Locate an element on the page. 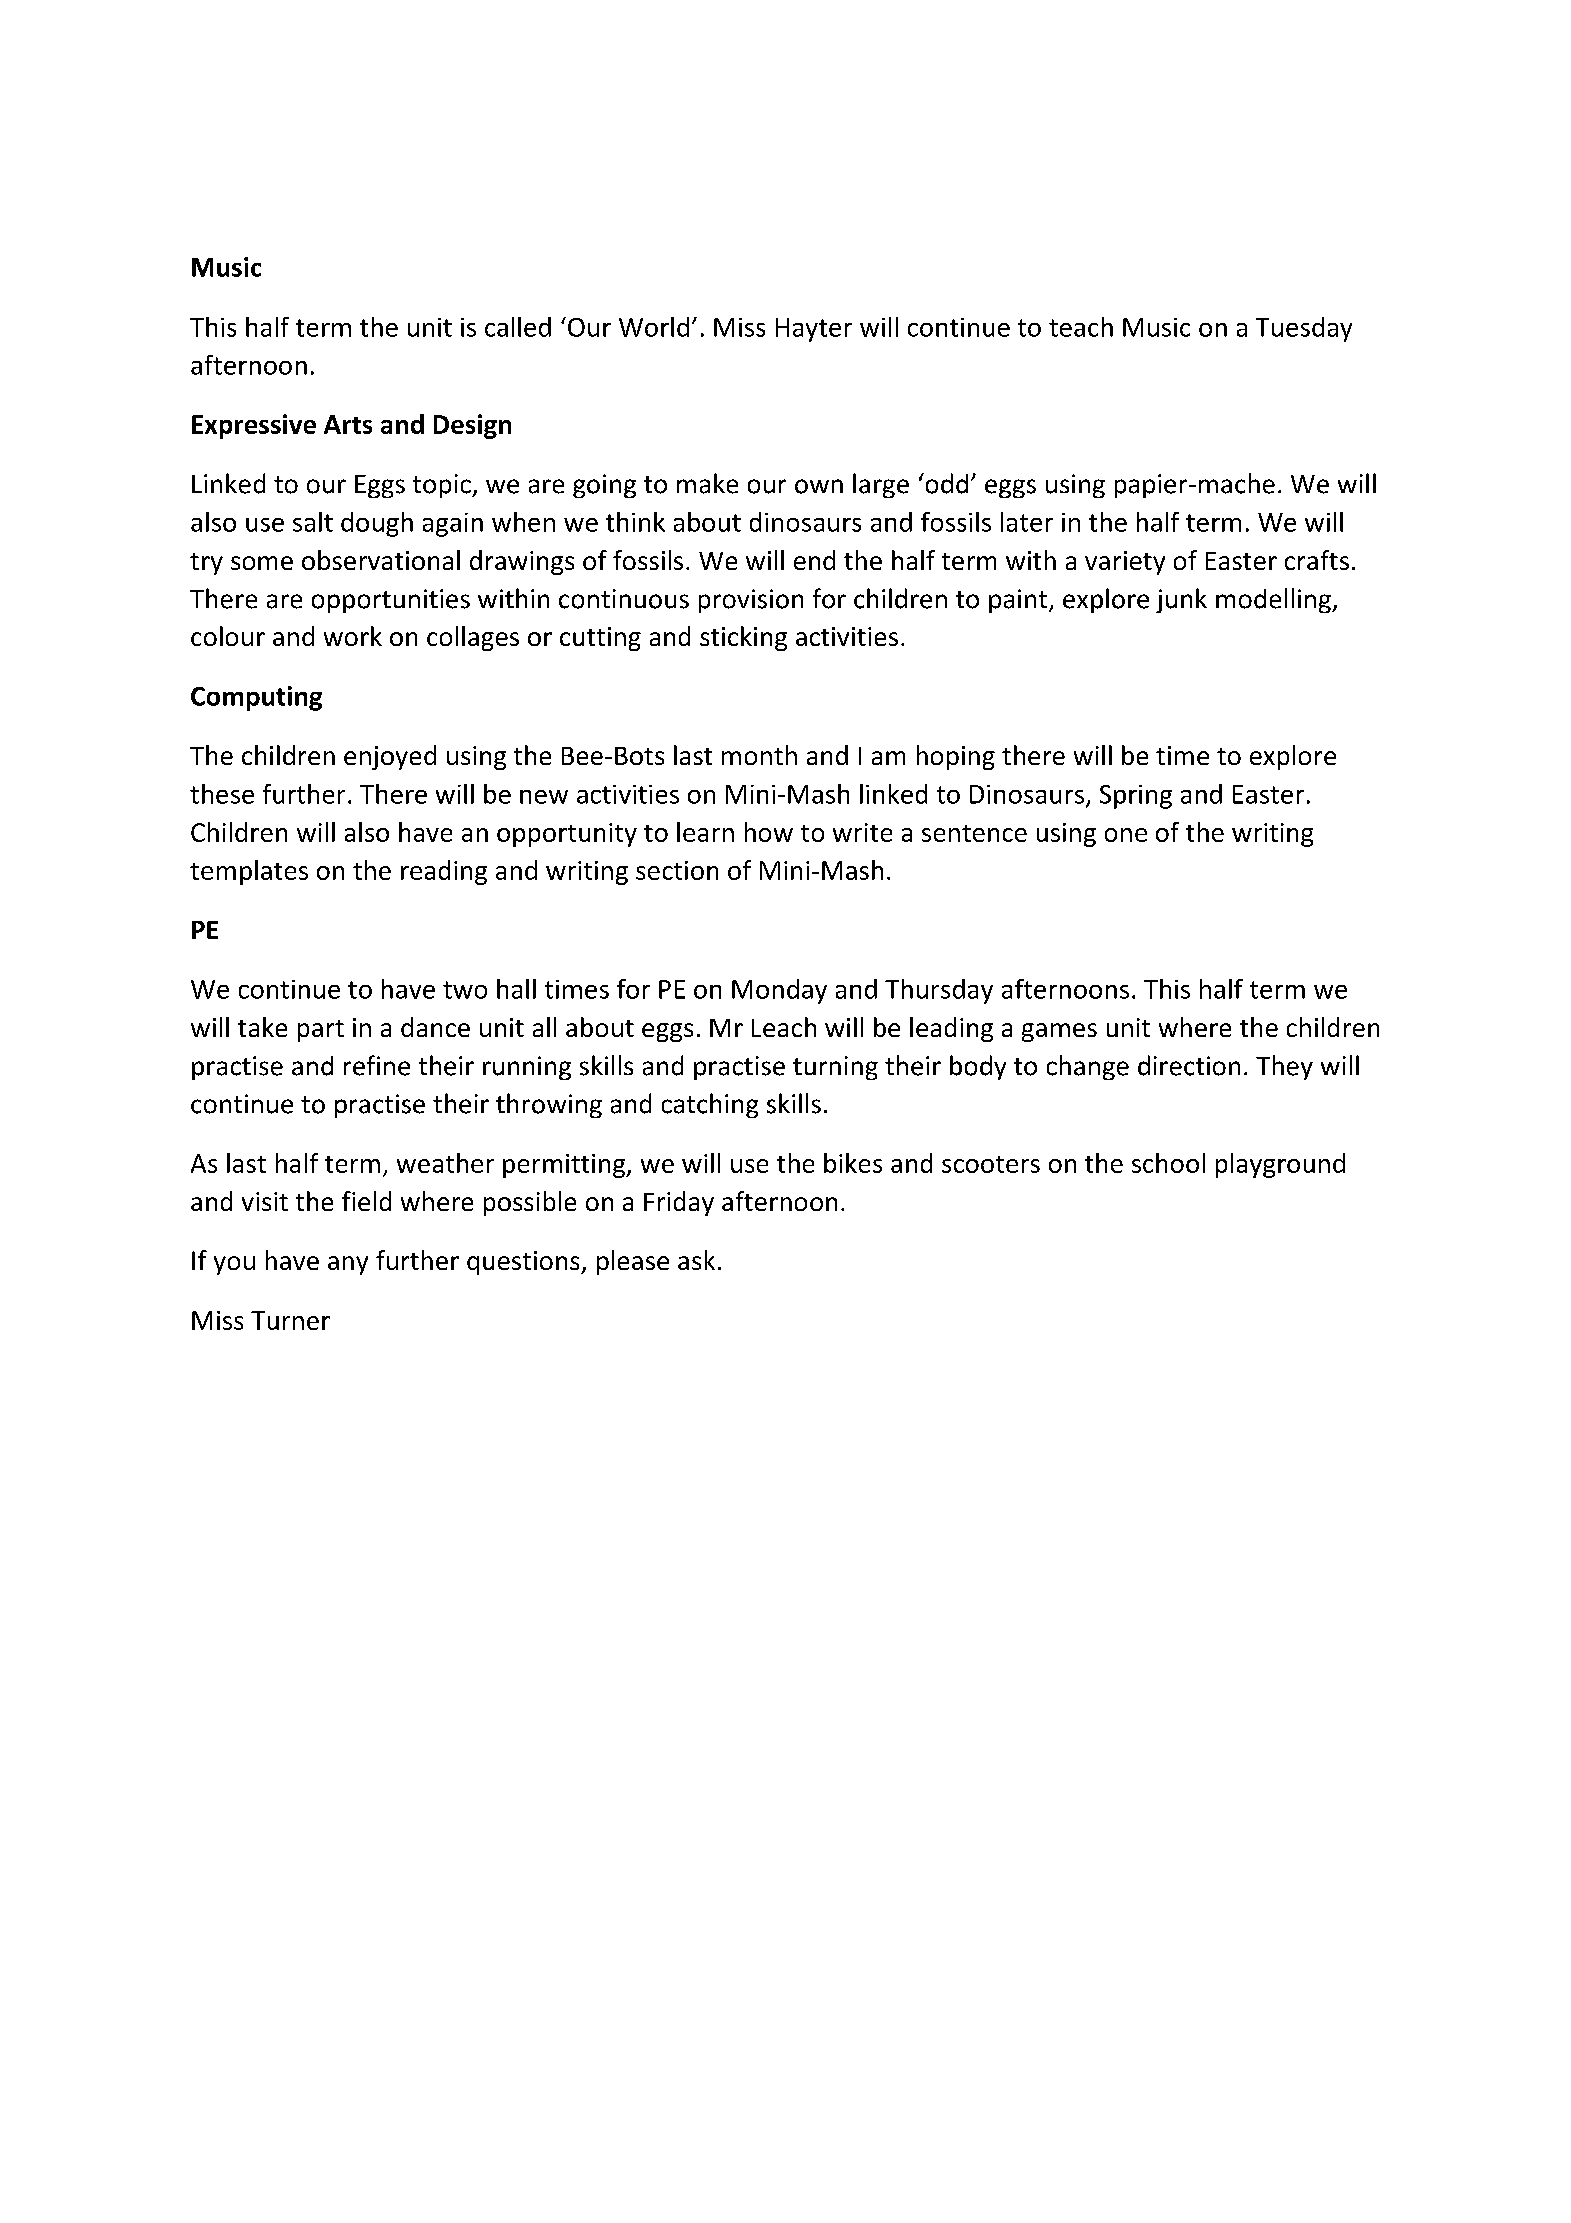  salt is located at coordinates (313, 522).
